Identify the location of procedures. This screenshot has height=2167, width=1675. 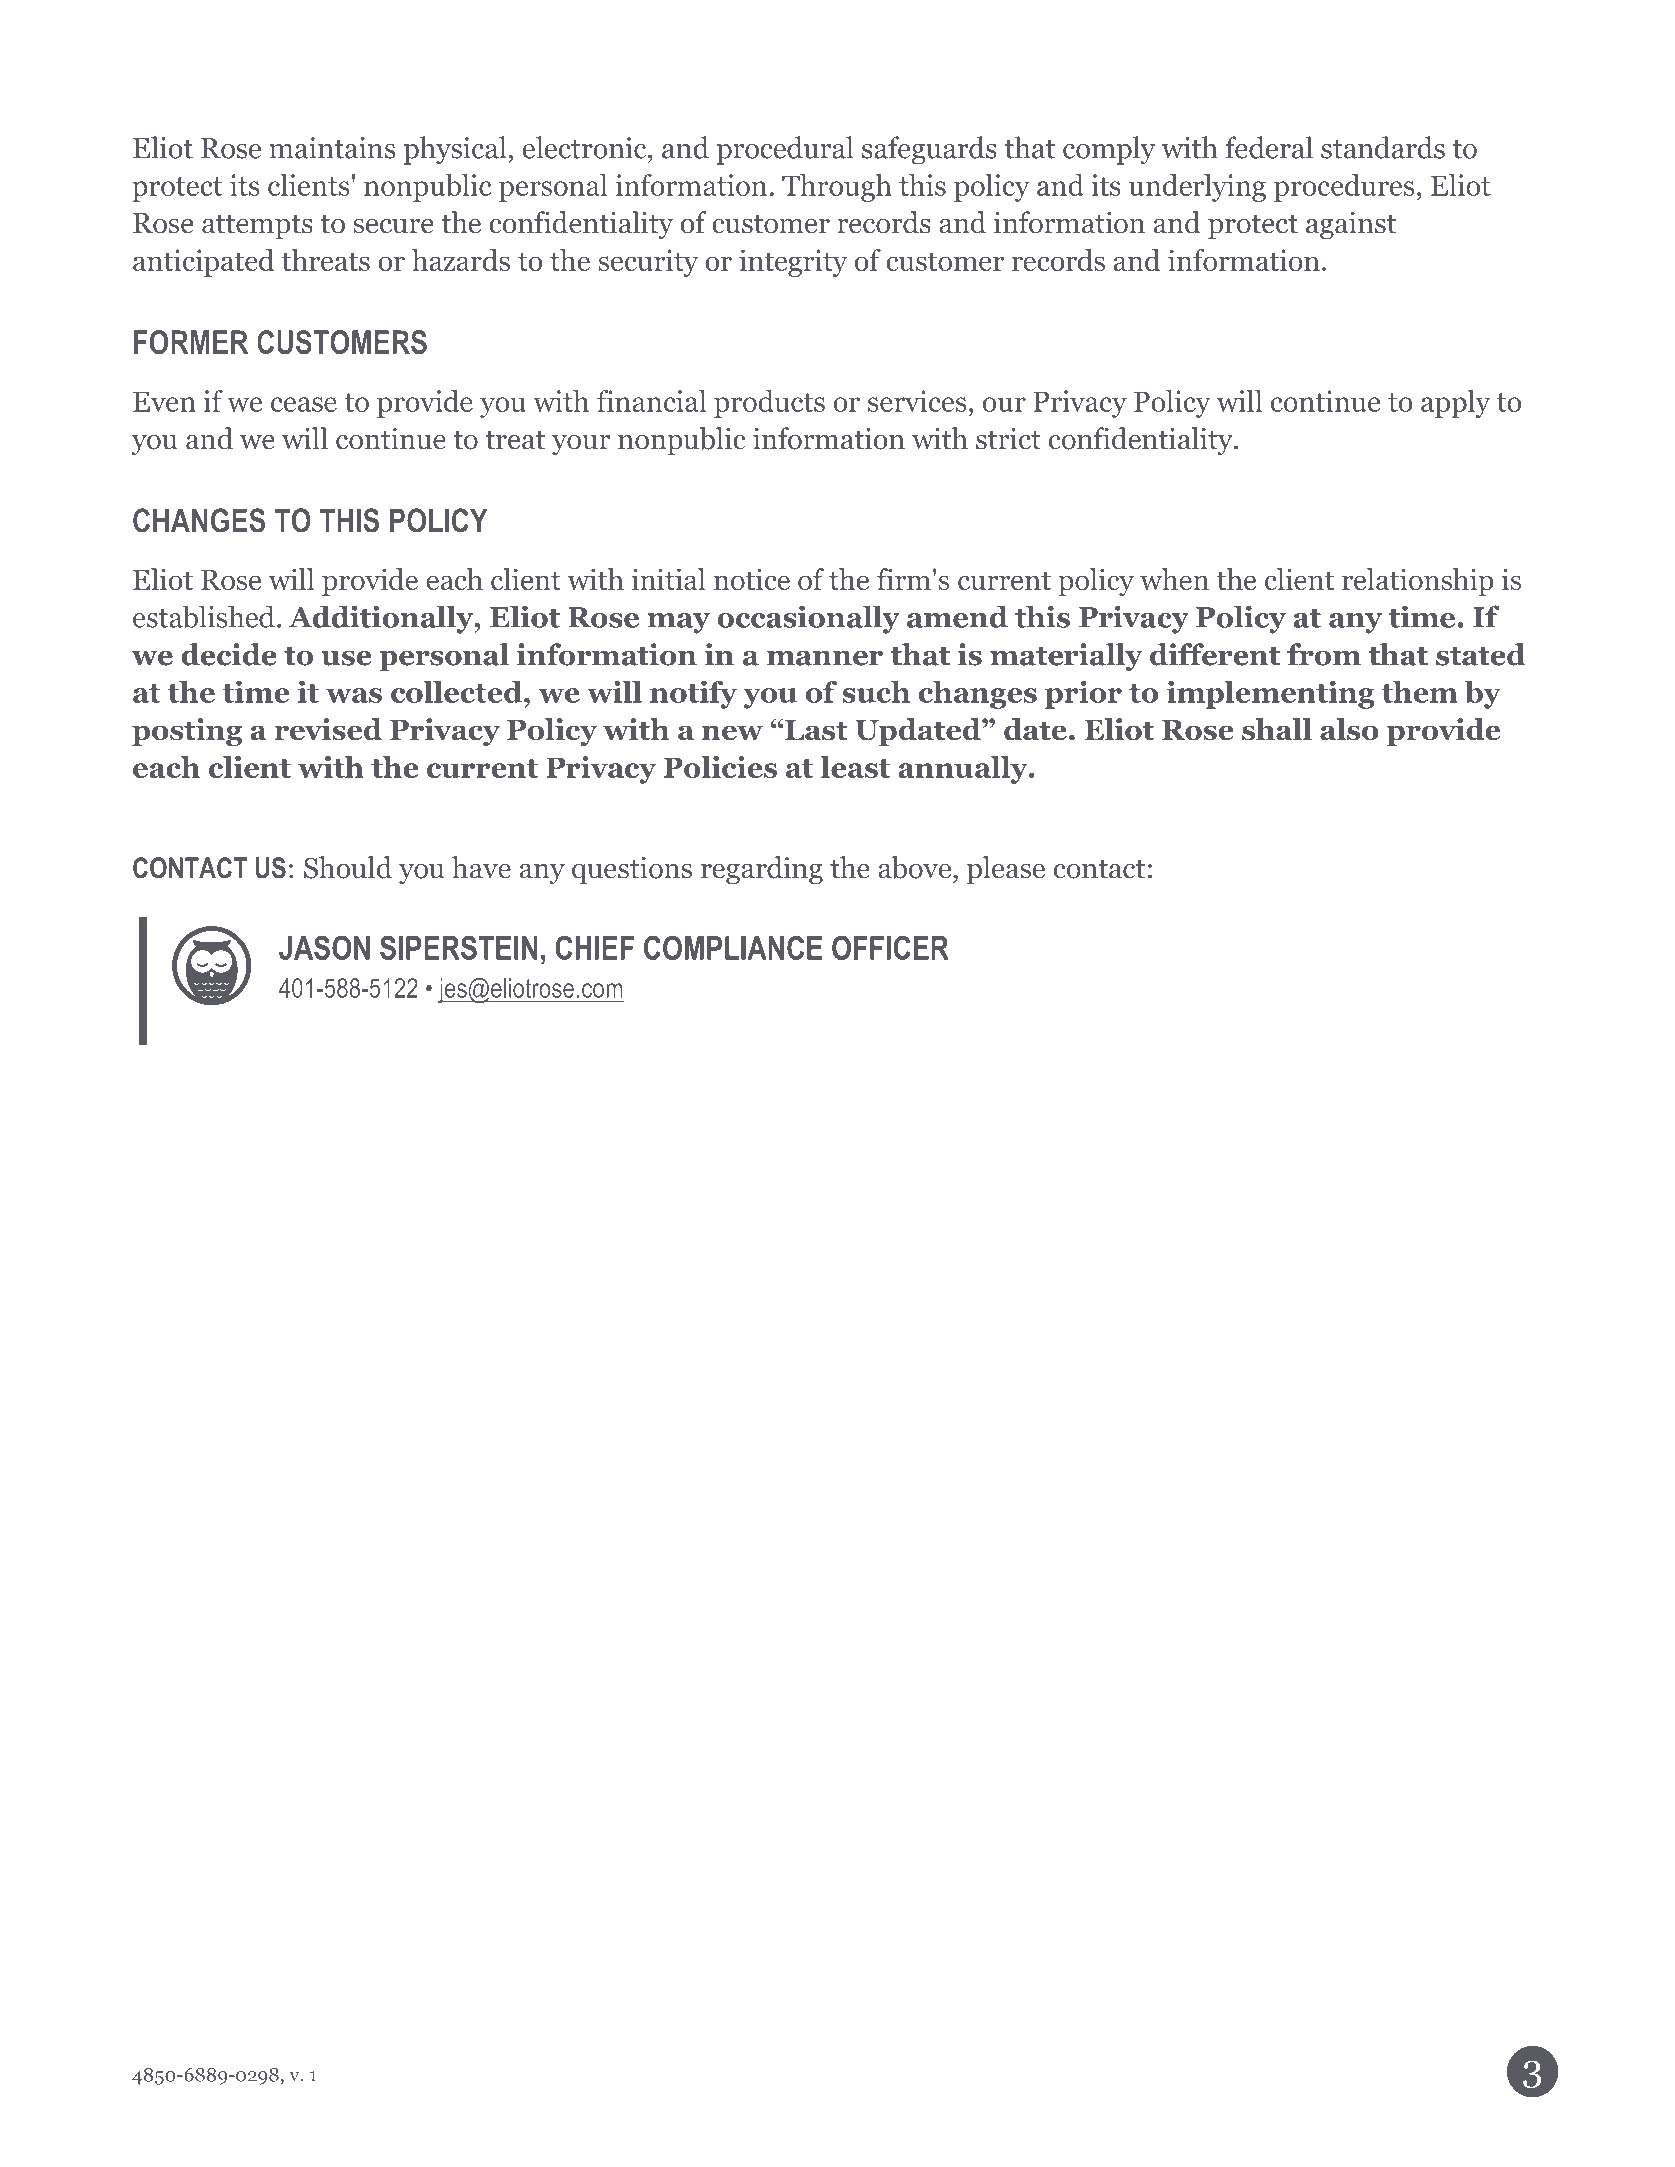
(1344, 188).
